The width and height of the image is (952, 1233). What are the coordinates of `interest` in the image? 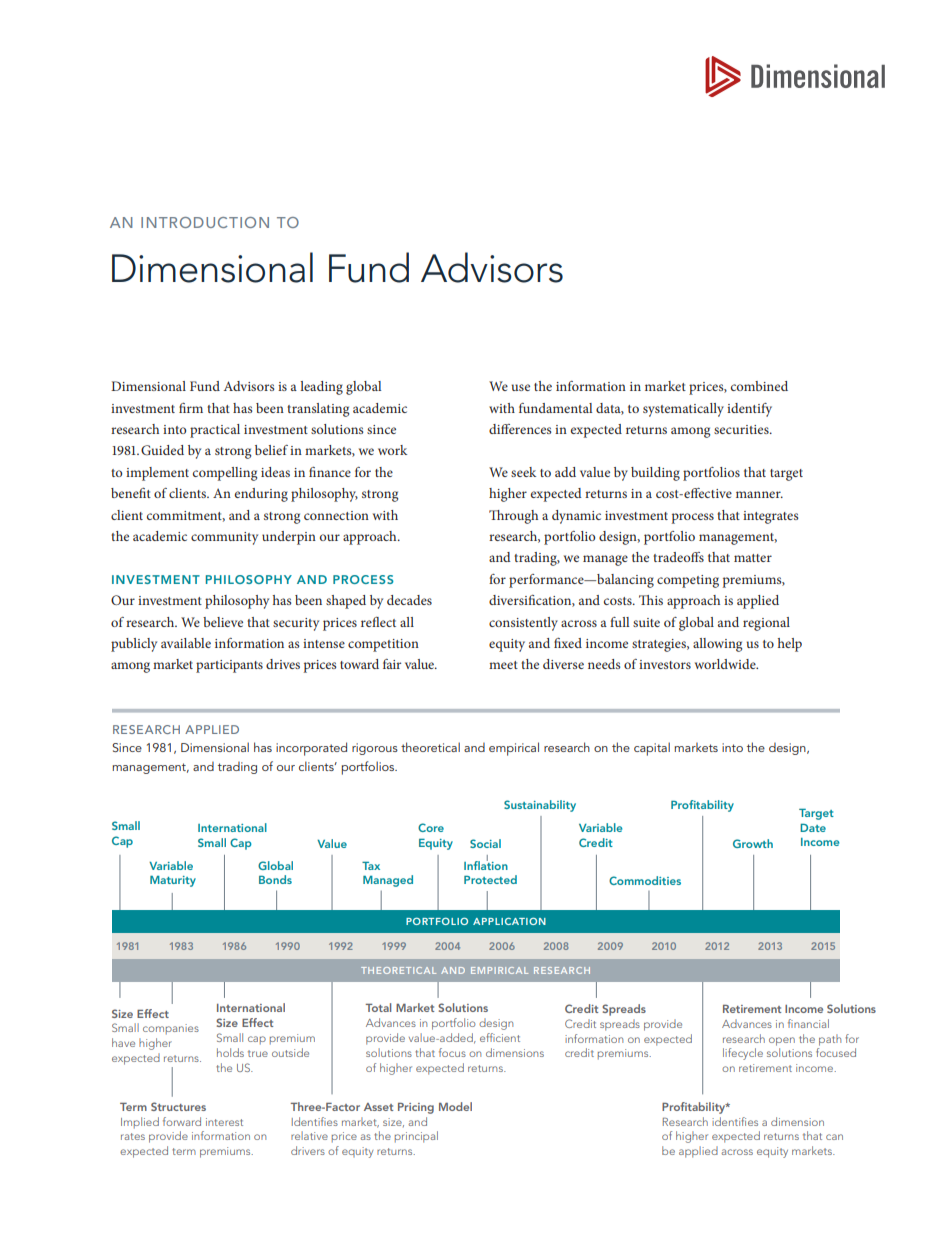 It's located at (224, 1122).
